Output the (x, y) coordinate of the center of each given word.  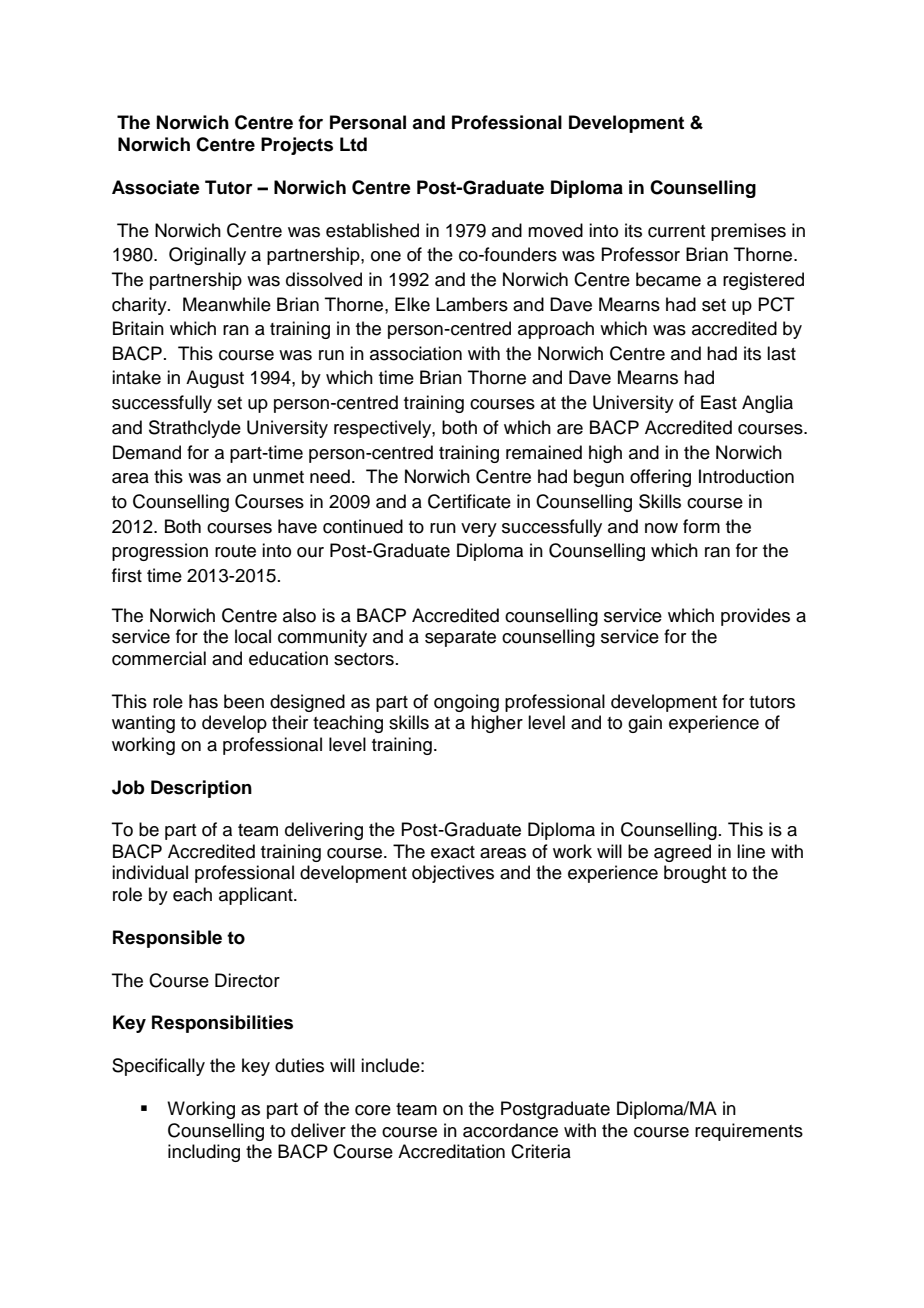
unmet (278, 477)
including (204, 1153)
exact (453, 852)
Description (201, 789)
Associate (156, 187)
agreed (682, 853)
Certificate (469, 501)
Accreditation (451, 1151)
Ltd (353, 144)
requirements (749, 1132)
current (676, 231)
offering (660, 478)
